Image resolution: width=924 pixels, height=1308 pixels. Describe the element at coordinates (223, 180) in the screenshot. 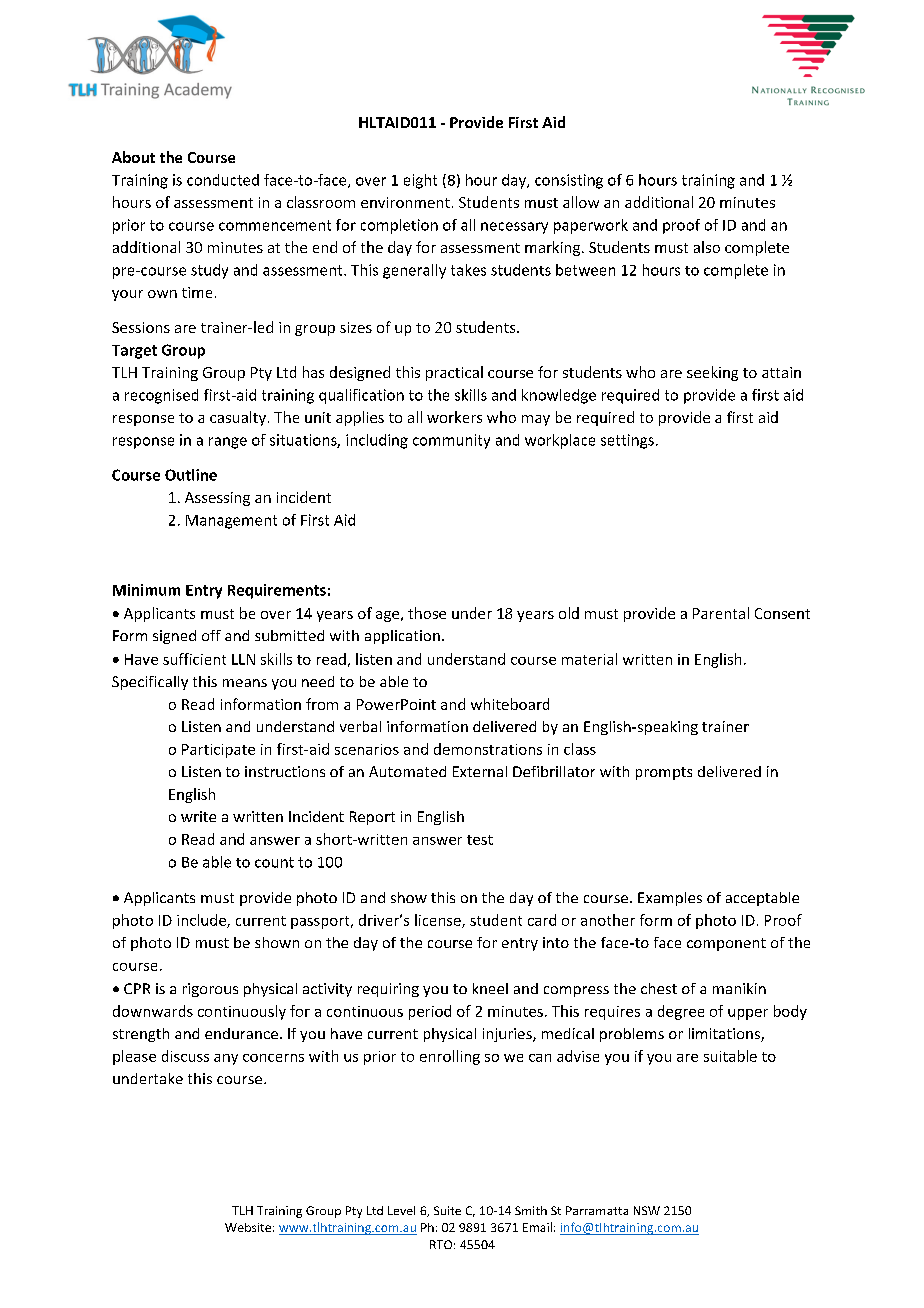

I see `conducted` at that location.
